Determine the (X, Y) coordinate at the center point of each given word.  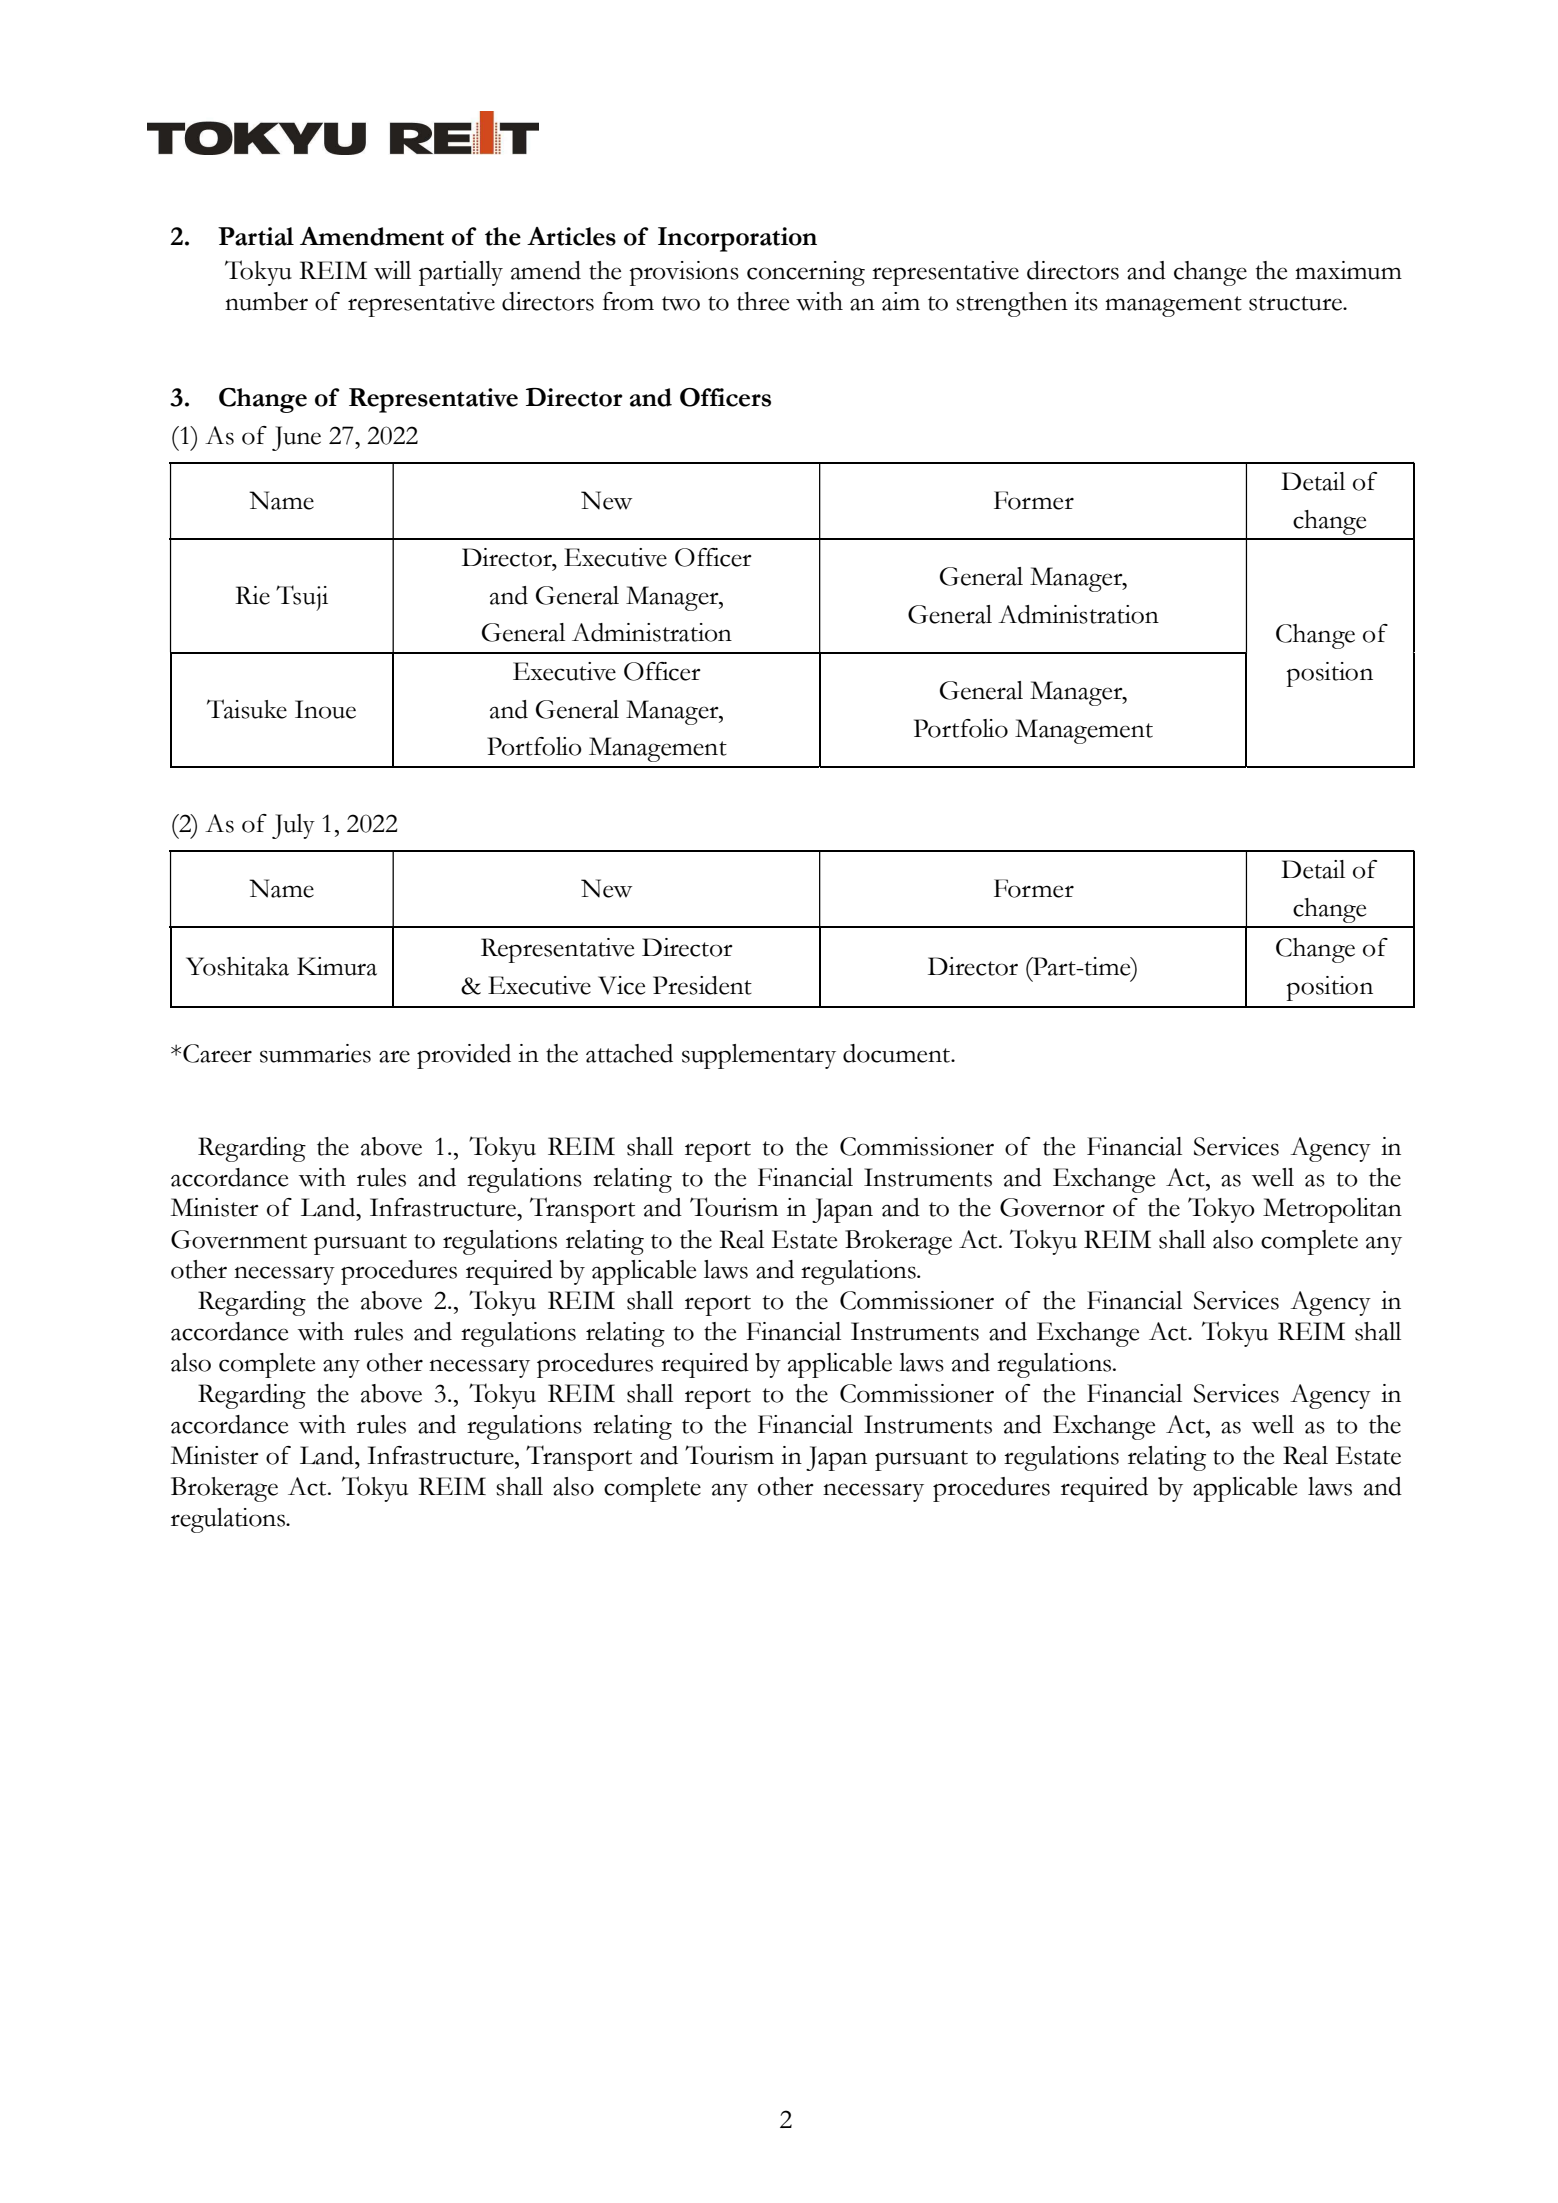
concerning (806, 273)
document (897, 1053)
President (702, 985)
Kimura (337, 966)
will (392, 270)
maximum (1348, 270)
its (1086, 301)
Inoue (325, 709)
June (296, 438)
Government (239, 1239)
